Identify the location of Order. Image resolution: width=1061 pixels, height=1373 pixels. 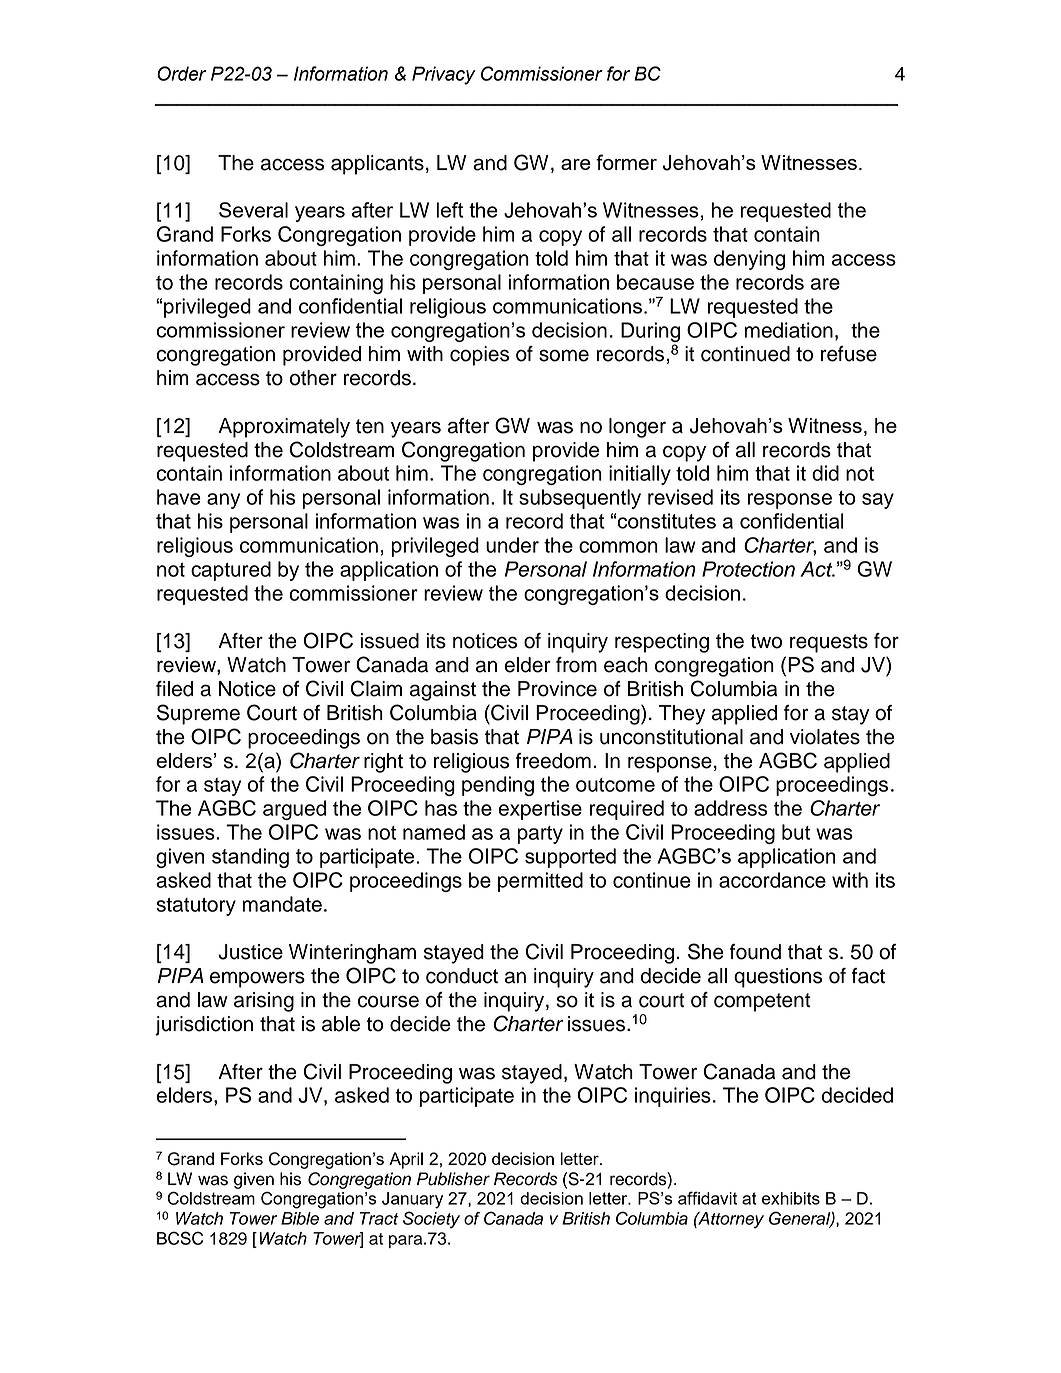
(182, 73).
